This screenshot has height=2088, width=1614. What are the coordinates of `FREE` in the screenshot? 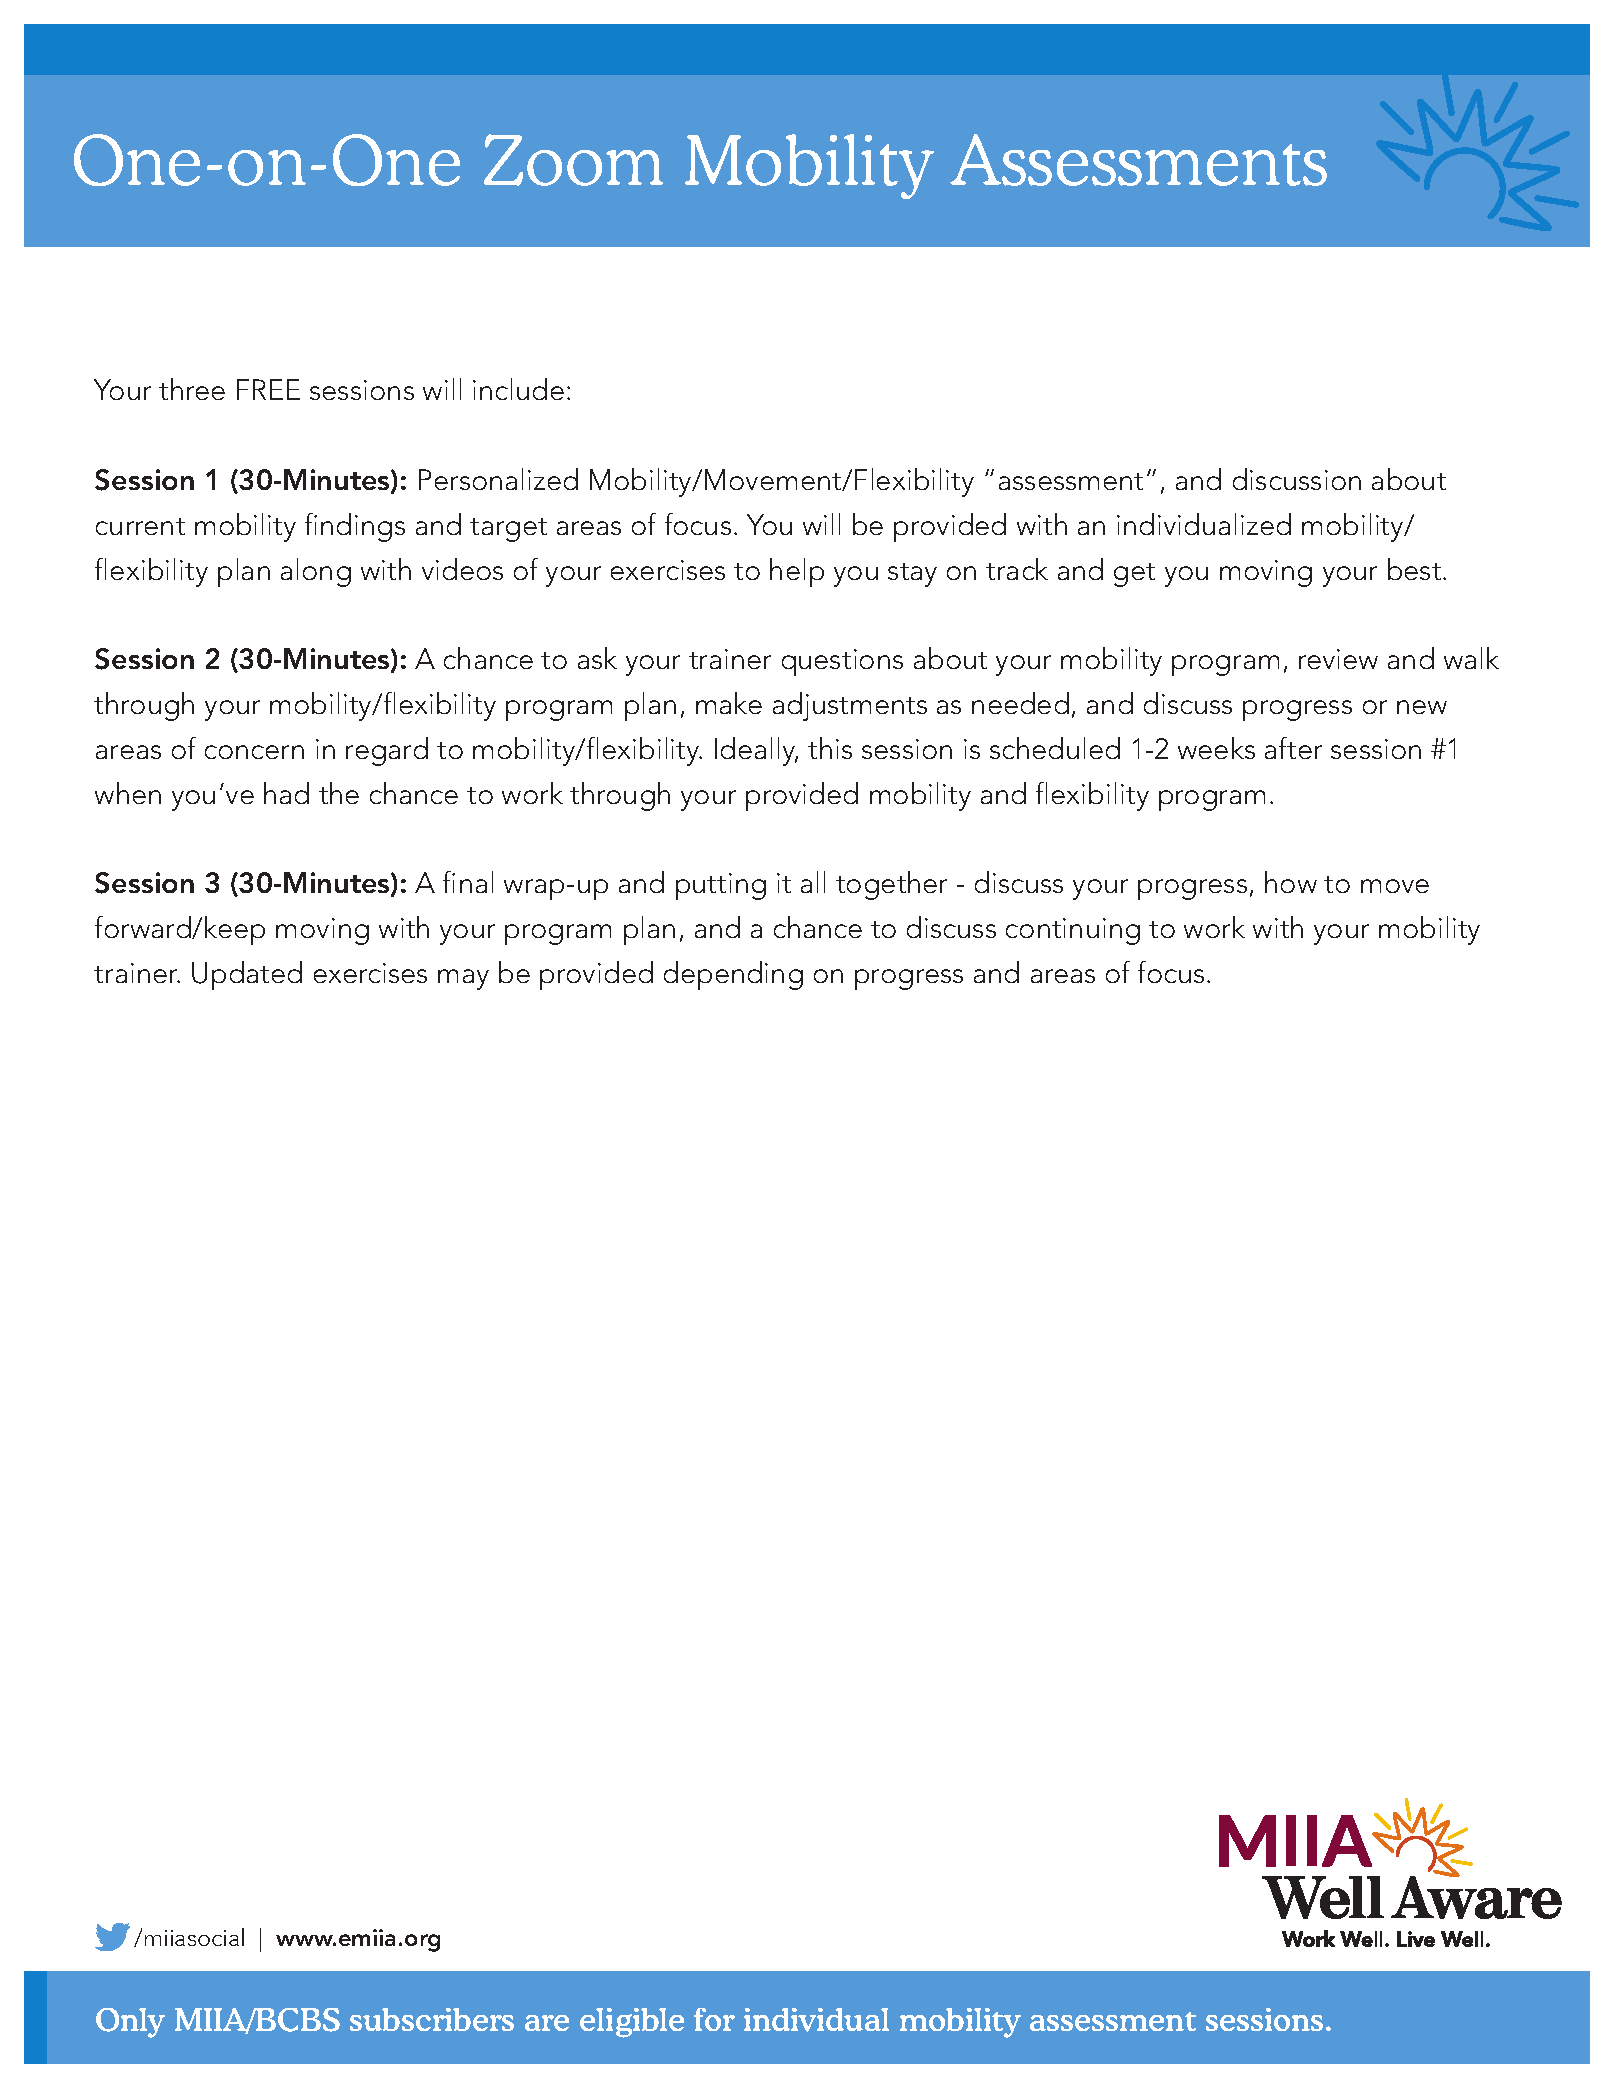 It's located at (268, 389).
